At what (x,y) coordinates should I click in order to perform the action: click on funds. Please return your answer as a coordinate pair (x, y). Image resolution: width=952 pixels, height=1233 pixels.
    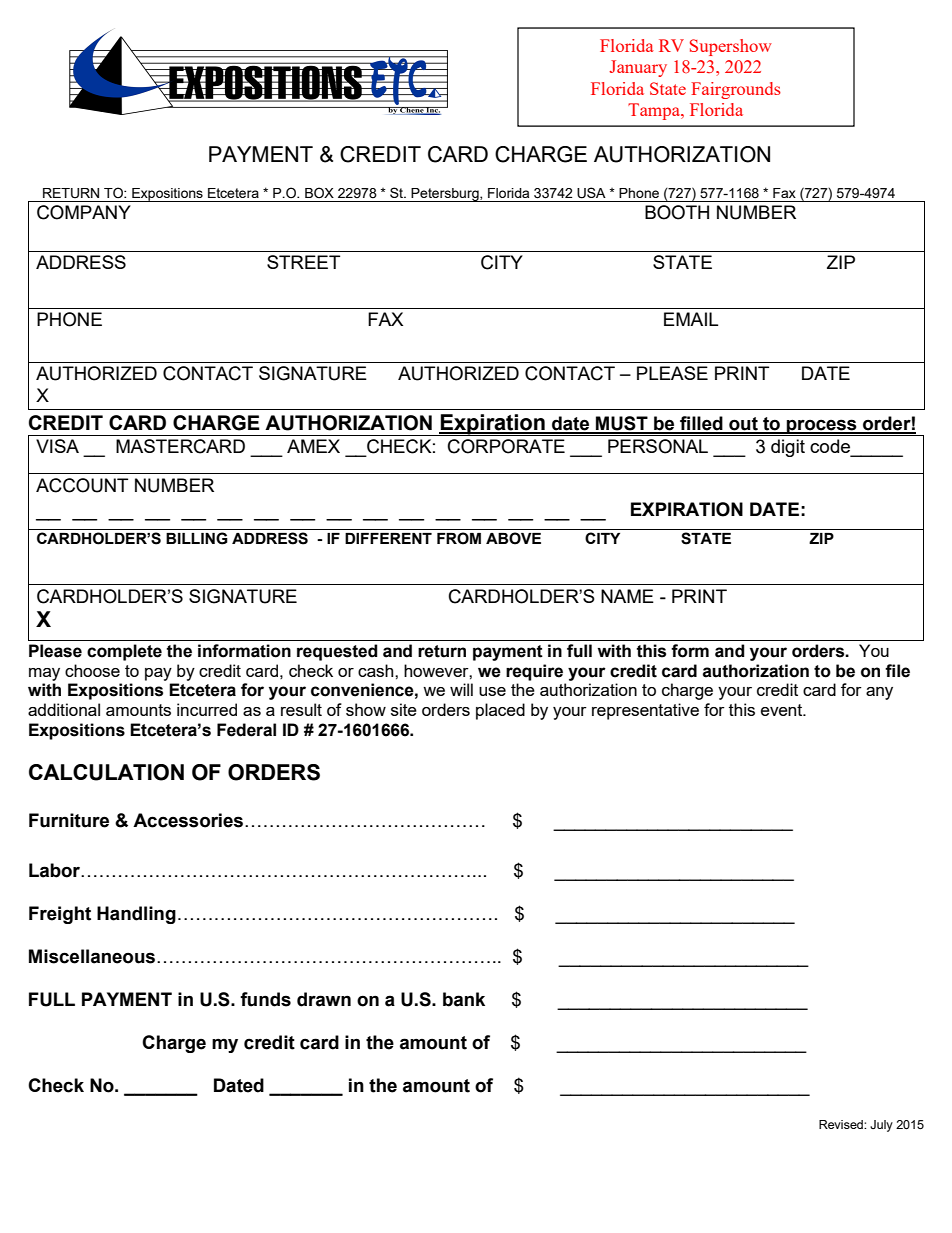
    Looking at the image, I should click on (265, 999).
